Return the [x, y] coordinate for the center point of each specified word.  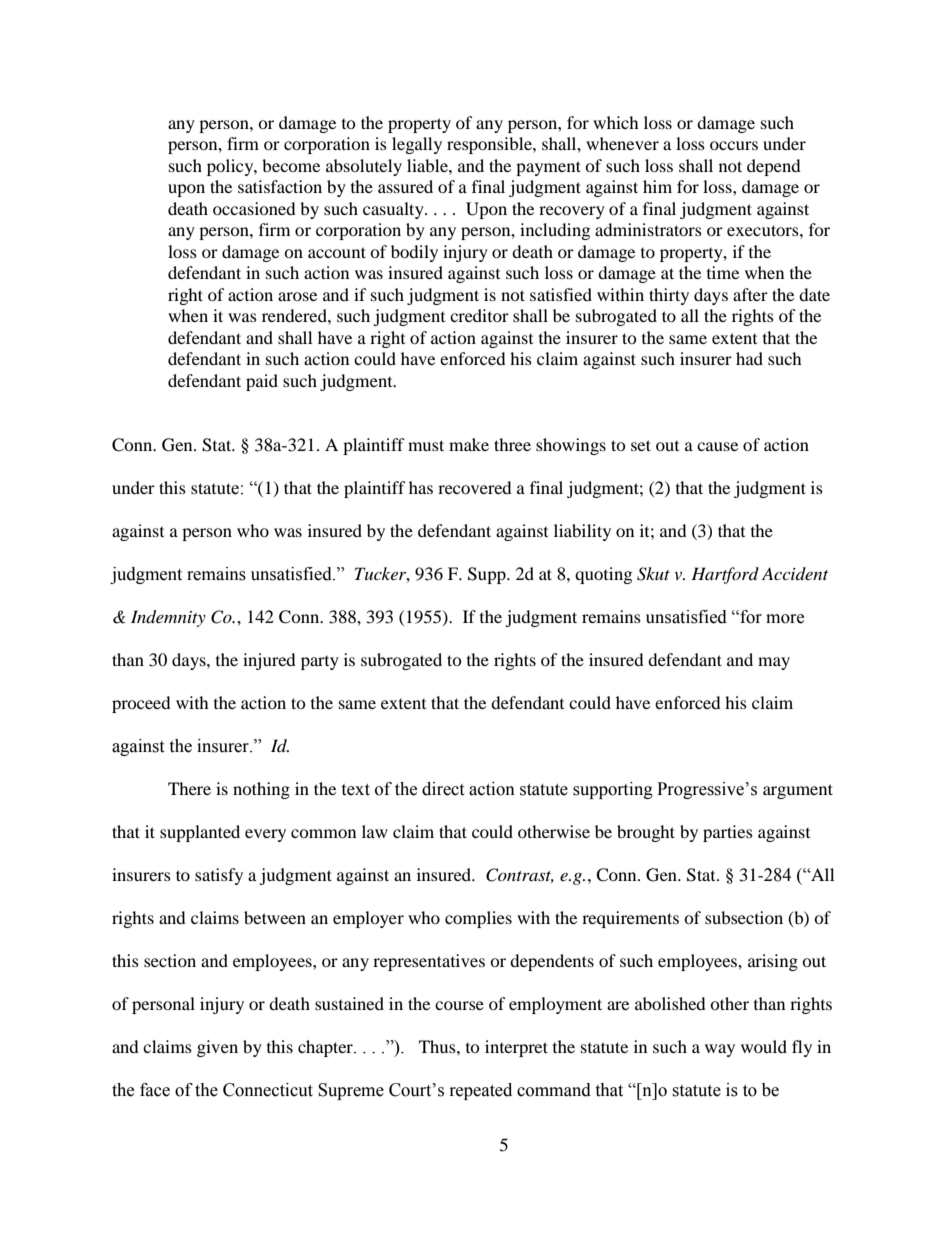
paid [262, 382]
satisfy [219, 876]
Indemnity [168, 618]
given [217, 1048]
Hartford [725, 575]
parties [728, 833]
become [291, 165]
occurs [734, 145]
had [749, 358]
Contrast [520, 875]
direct [443, 789]
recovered [475, 487]
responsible [490, 145]
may [774, 663]
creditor [479, 315]
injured [269, 661]
